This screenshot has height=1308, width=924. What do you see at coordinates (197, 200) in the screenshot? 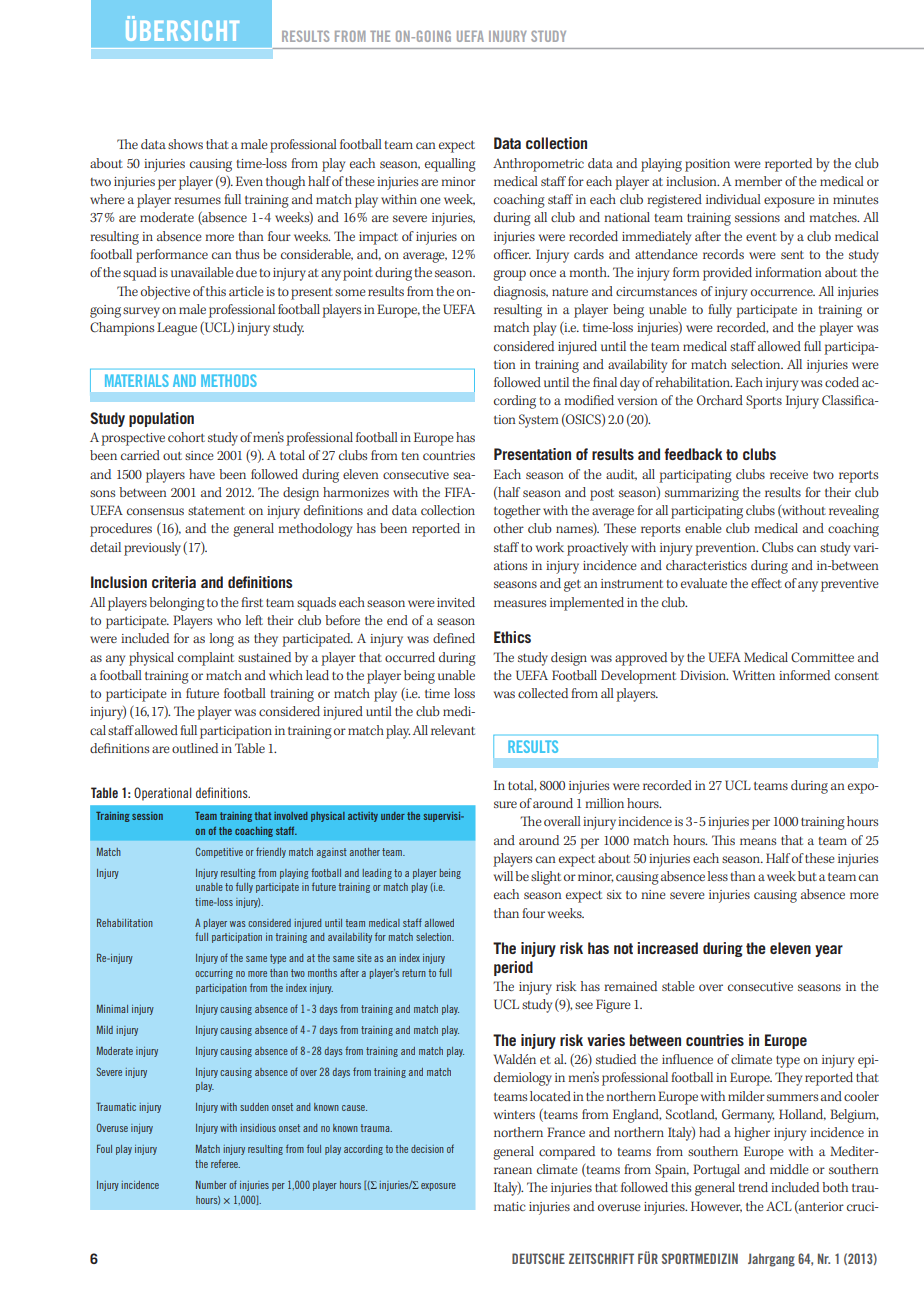
I see `resumes` at bounding box center [197, 200].
